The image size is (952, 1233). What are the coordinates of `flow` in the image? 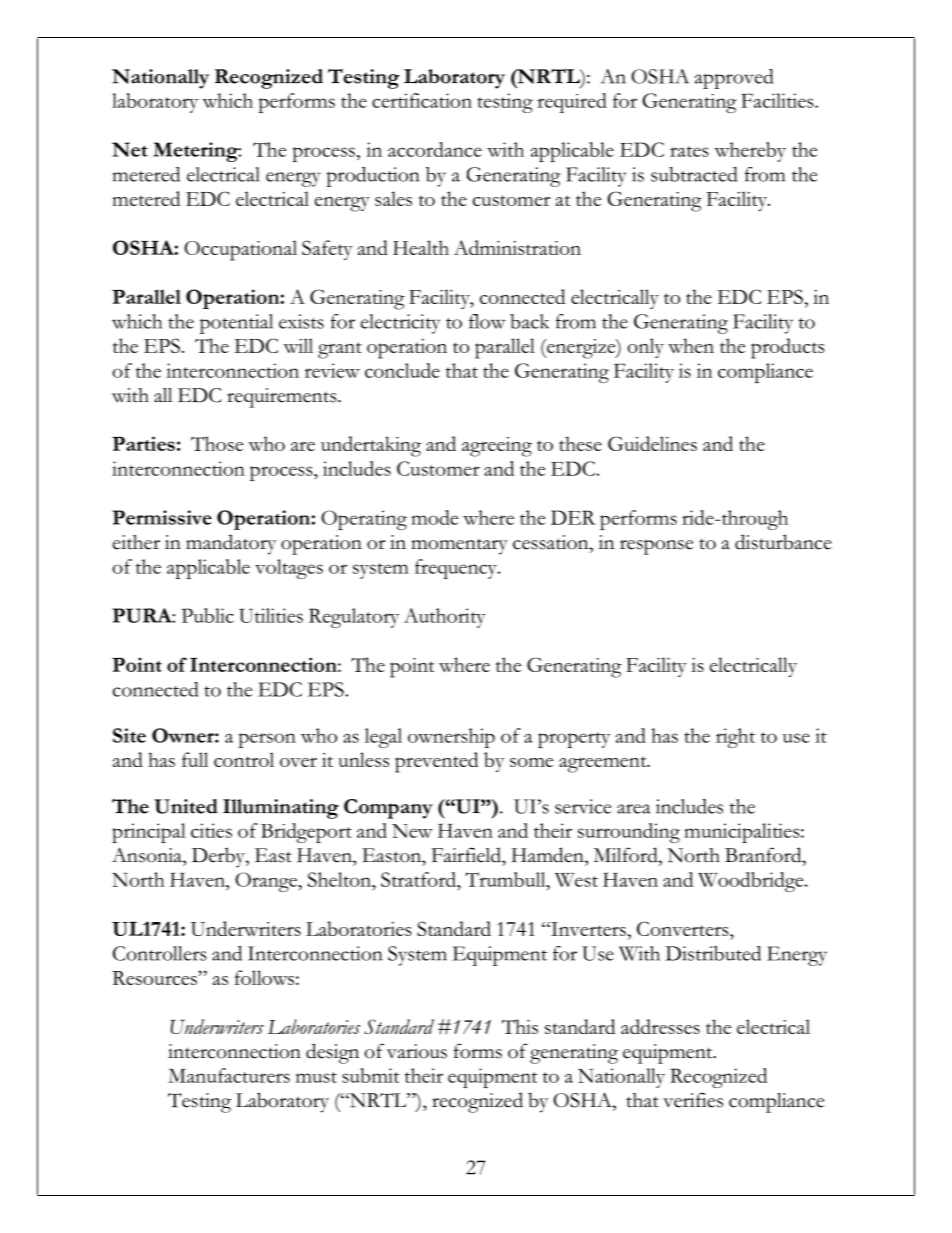 It's located at (487, 321).
